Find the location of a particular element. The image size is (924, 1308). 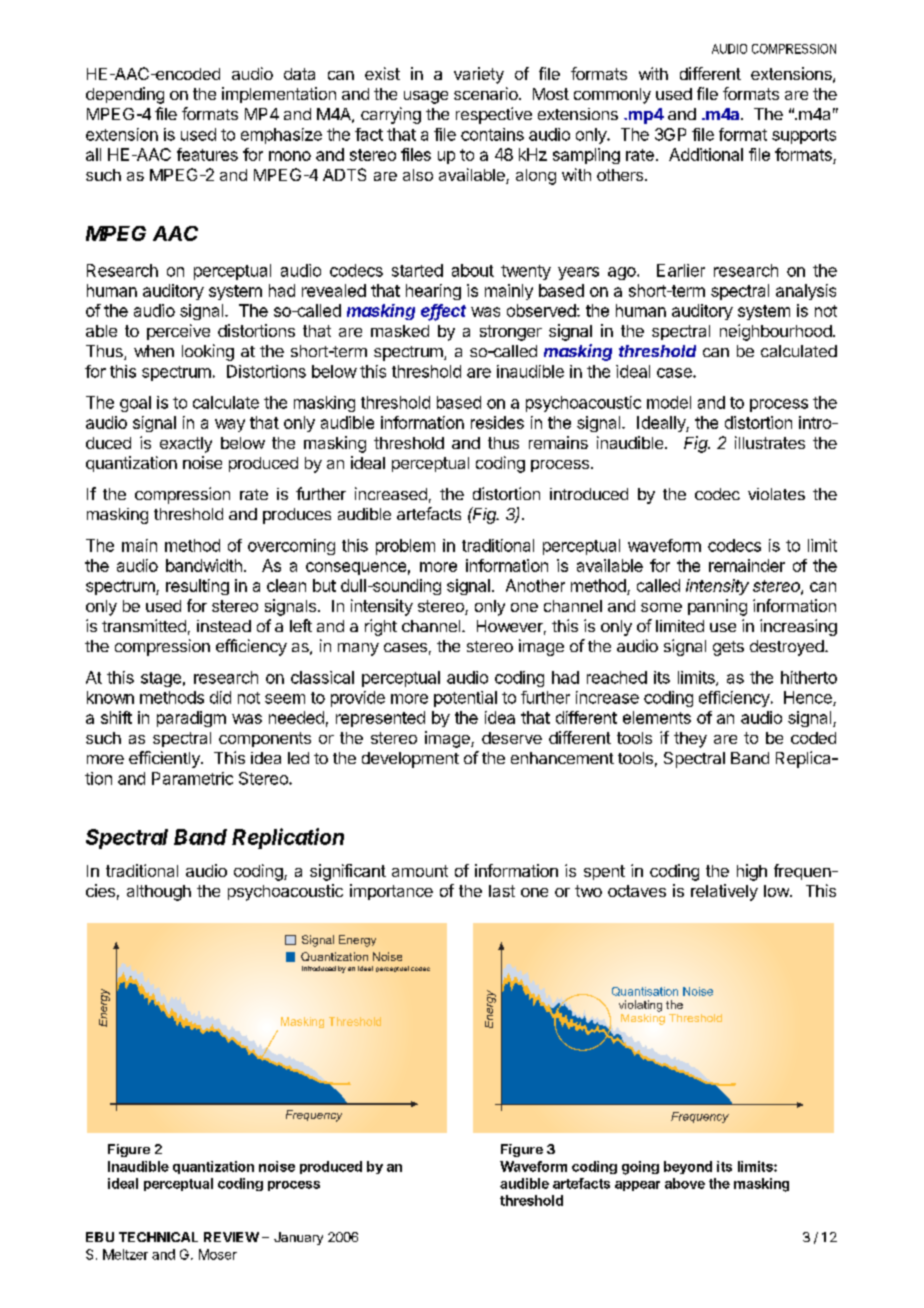

scenario is located at coordinates (487, 93).
